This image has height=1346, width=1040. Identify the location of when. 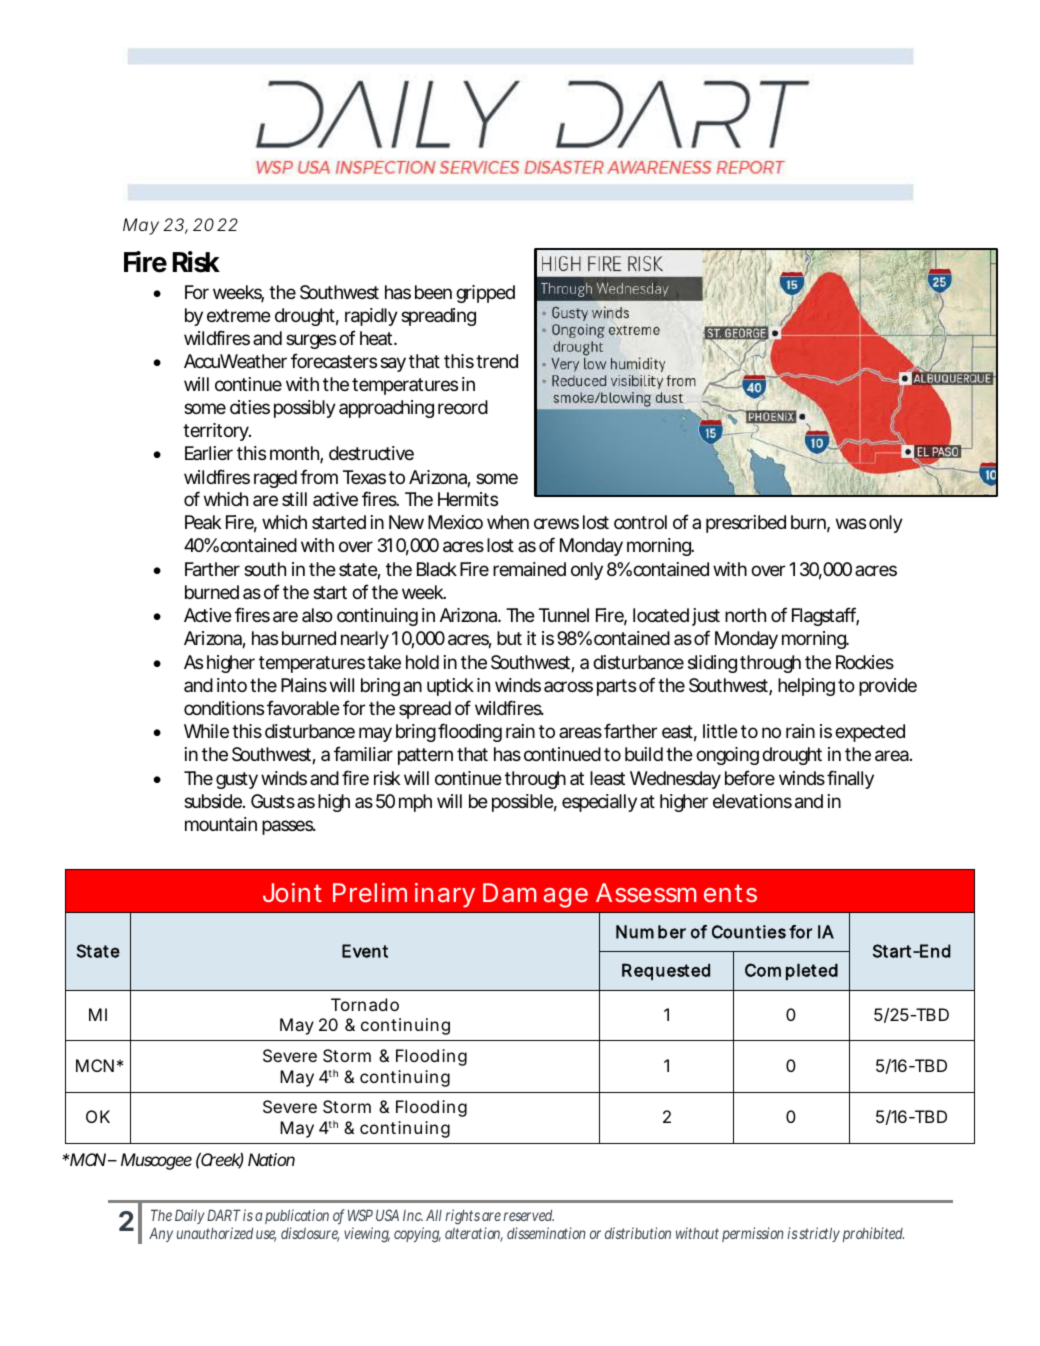
(508, 522).
